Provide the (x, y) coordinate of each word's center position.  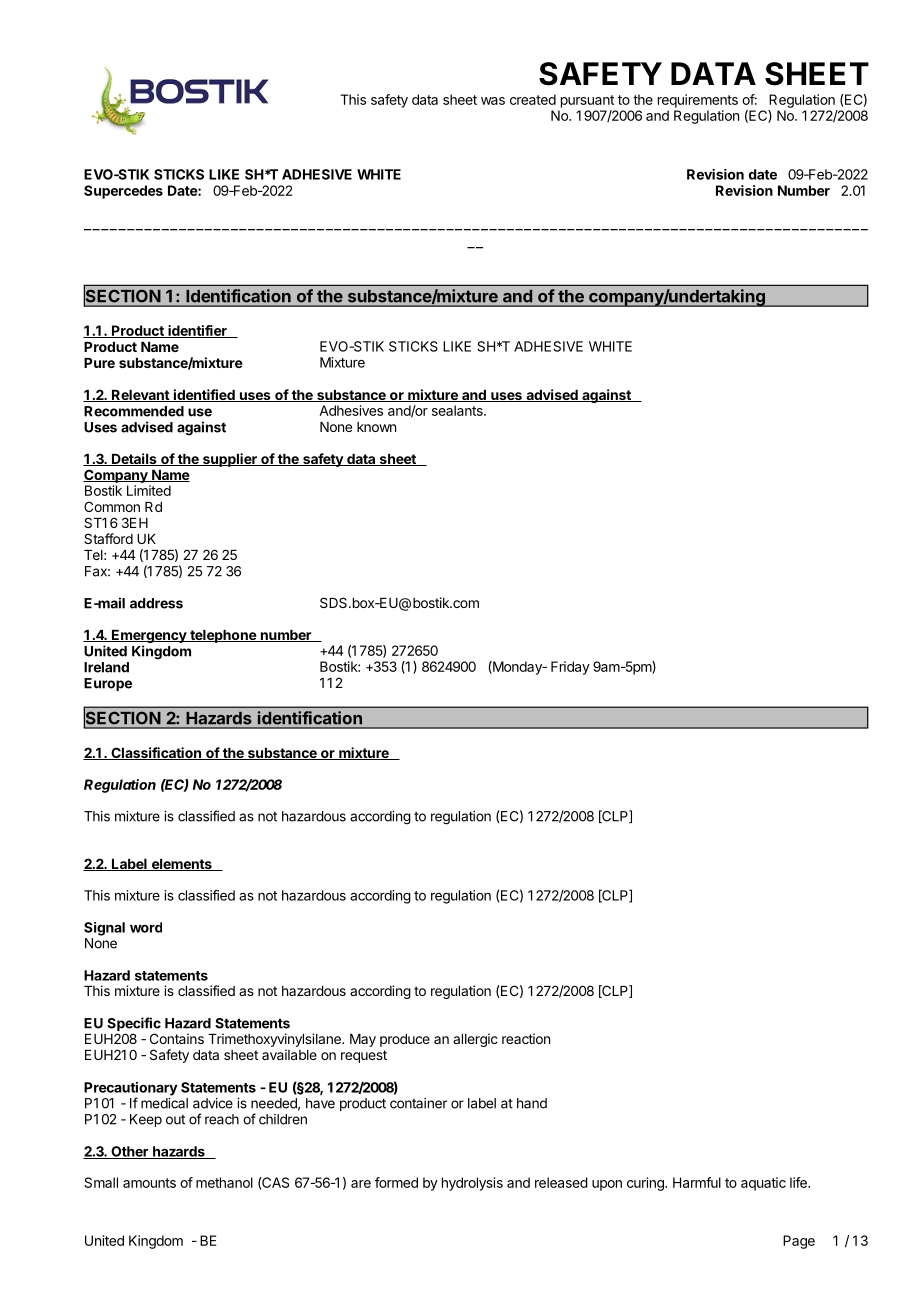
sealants (458, 410)
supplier (230, 460)
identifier (197, 331)
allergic (475, 1040)
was (493, 101)
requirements (698, 101)
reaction (526, 1038)
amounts (149, 1183)
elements (181, 865)
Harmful (697, 1182)
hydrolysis (472, 1184)
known (376, 427)
